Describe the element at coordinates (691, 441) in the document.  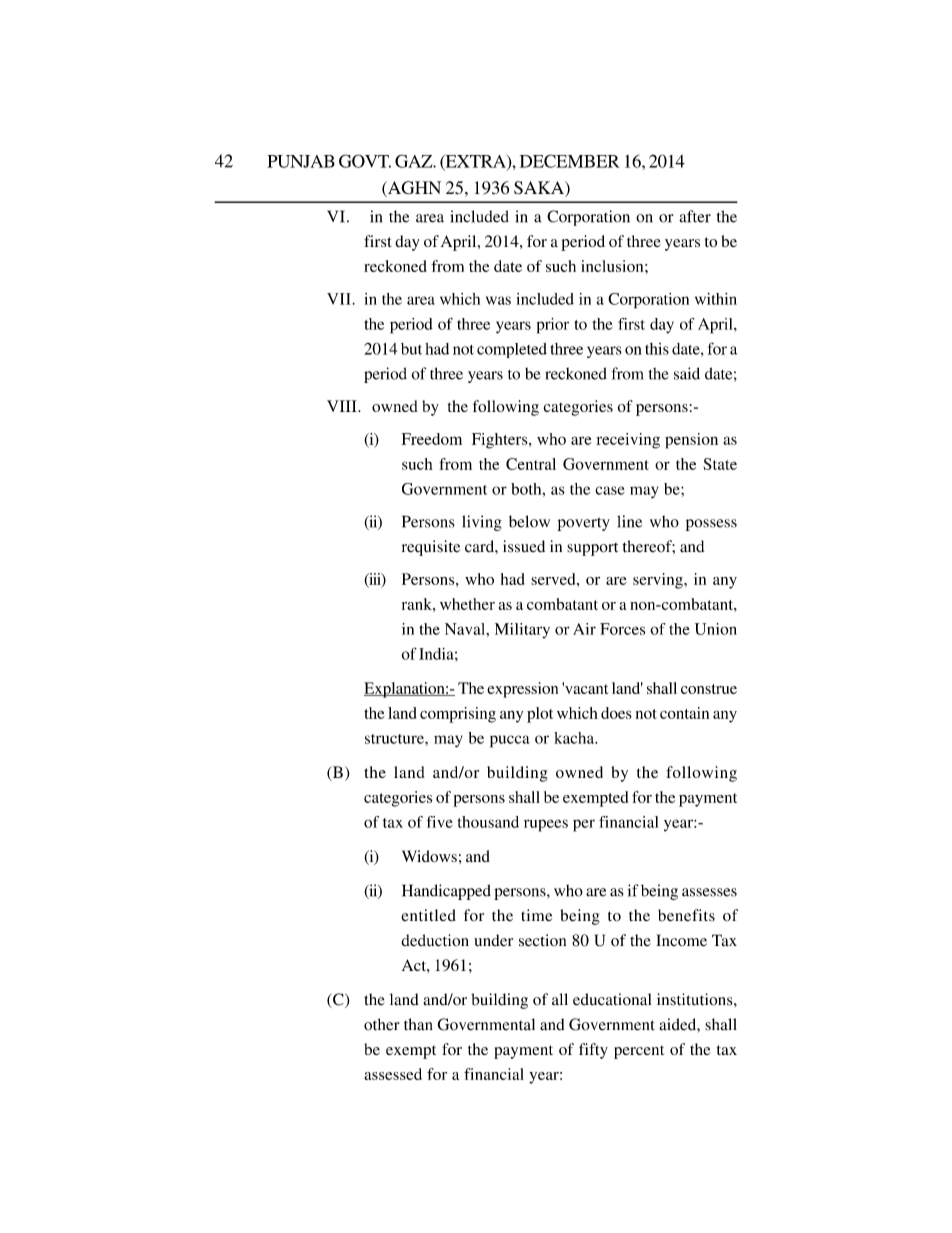
I see `pension` at that location.
